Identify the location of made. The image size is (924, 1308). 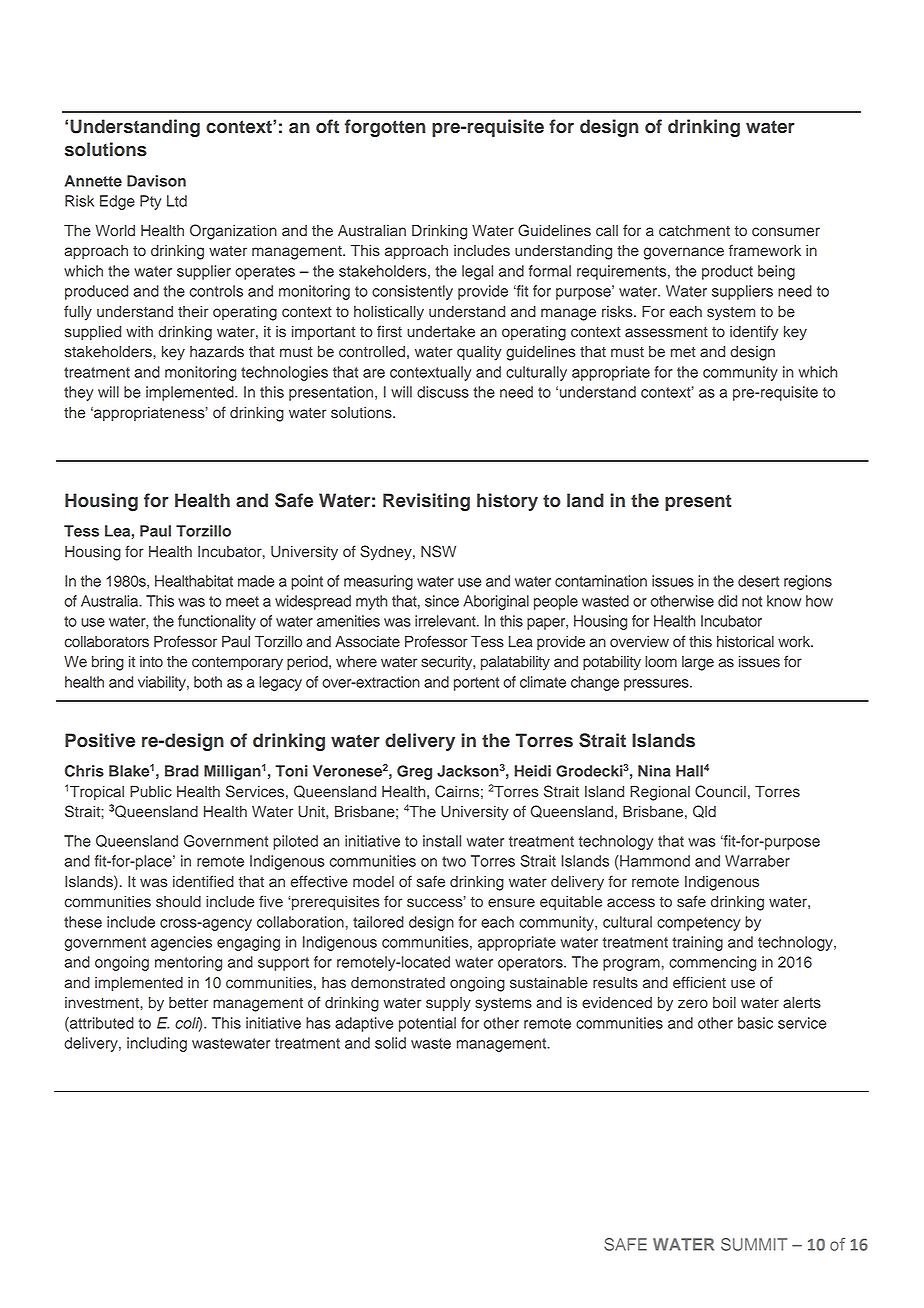
(256, 581).
